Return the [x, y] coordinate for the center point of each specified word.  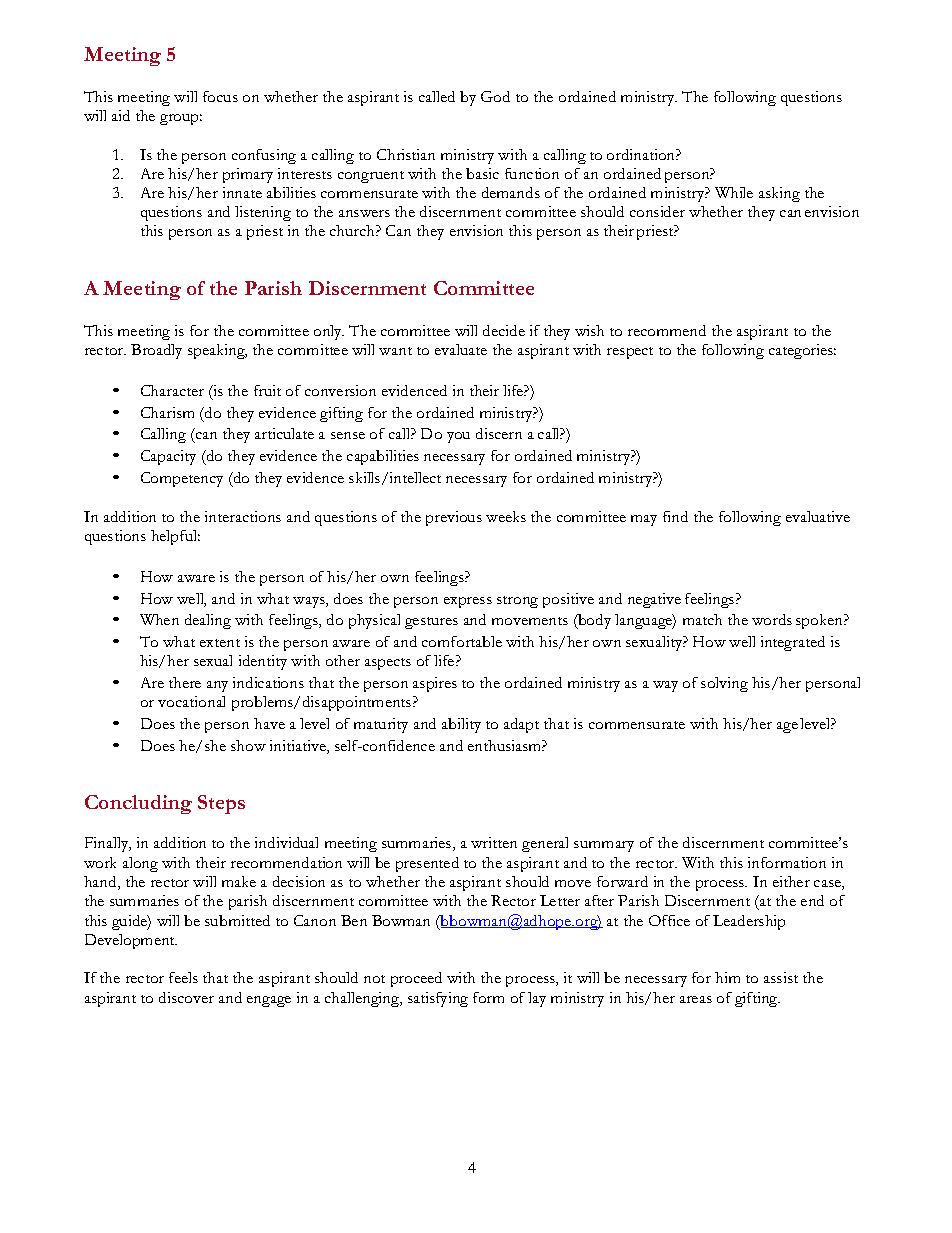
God [495, 96]
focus [220, 96]
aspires [435, 684]
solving [724, 684]
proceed [416, 979]
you [458, 437]
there [185, 682]
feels [183, 977]
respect [630, 353]
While [734, 192]
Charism [167, 412]
